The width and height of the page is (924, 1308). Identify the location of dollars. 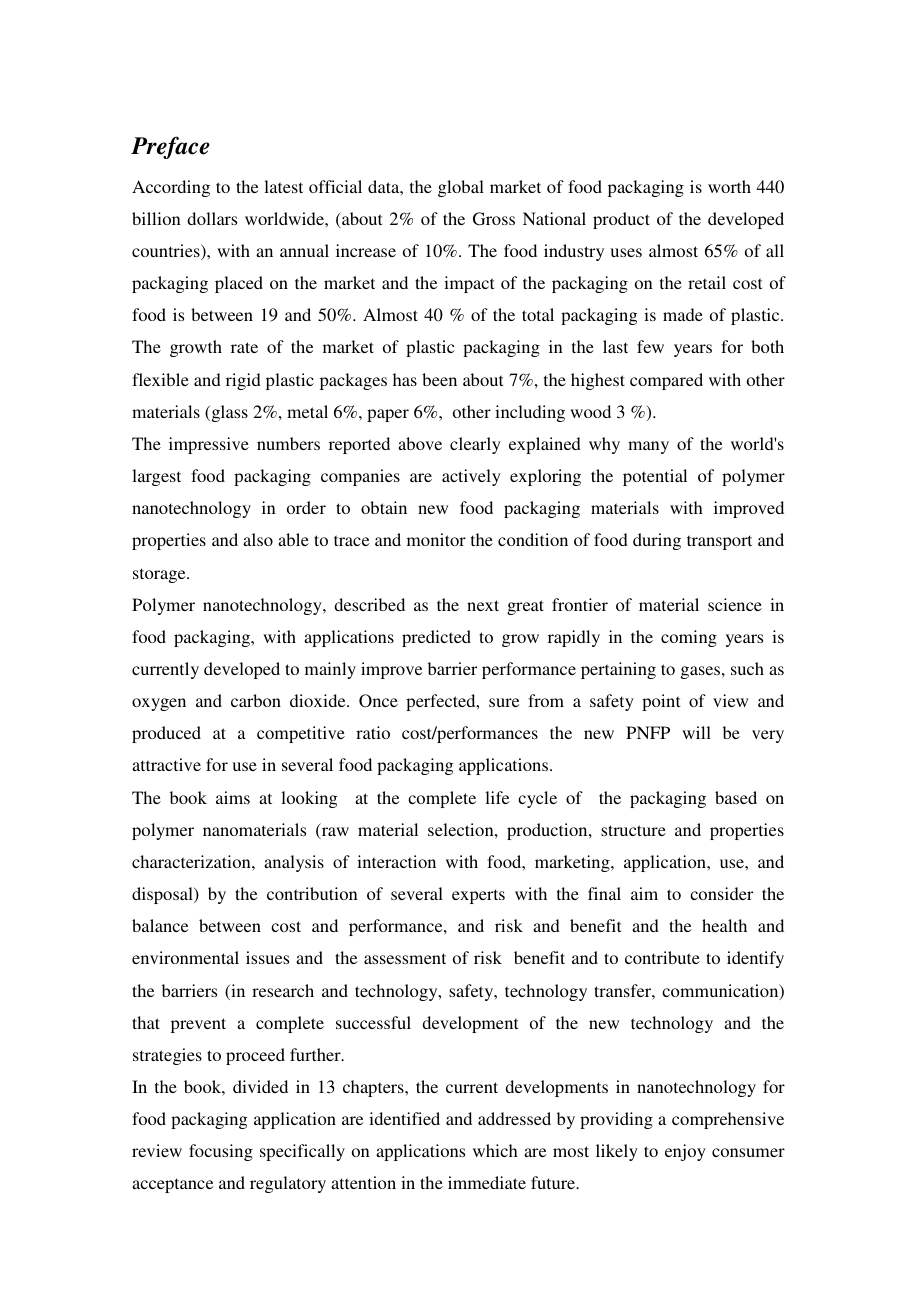
(212, 218).
